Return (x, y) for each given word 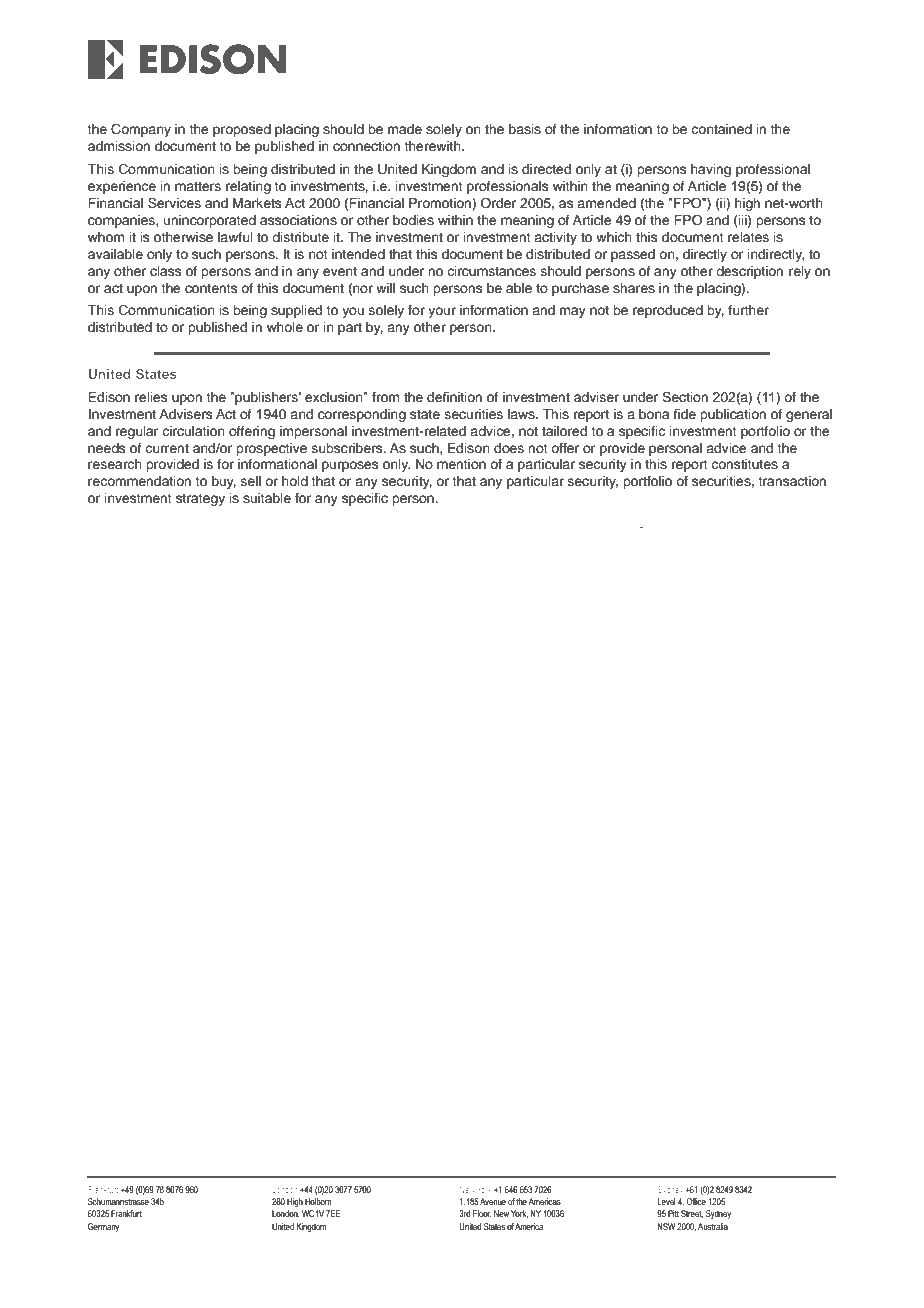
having (711, 170)
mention (461, 464)
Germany (103, 1227)
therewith (433, 146)
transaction (792, 481)
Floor (482, 1214)
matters (198, 186)
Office (696, 1201)
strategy (200, 500)
